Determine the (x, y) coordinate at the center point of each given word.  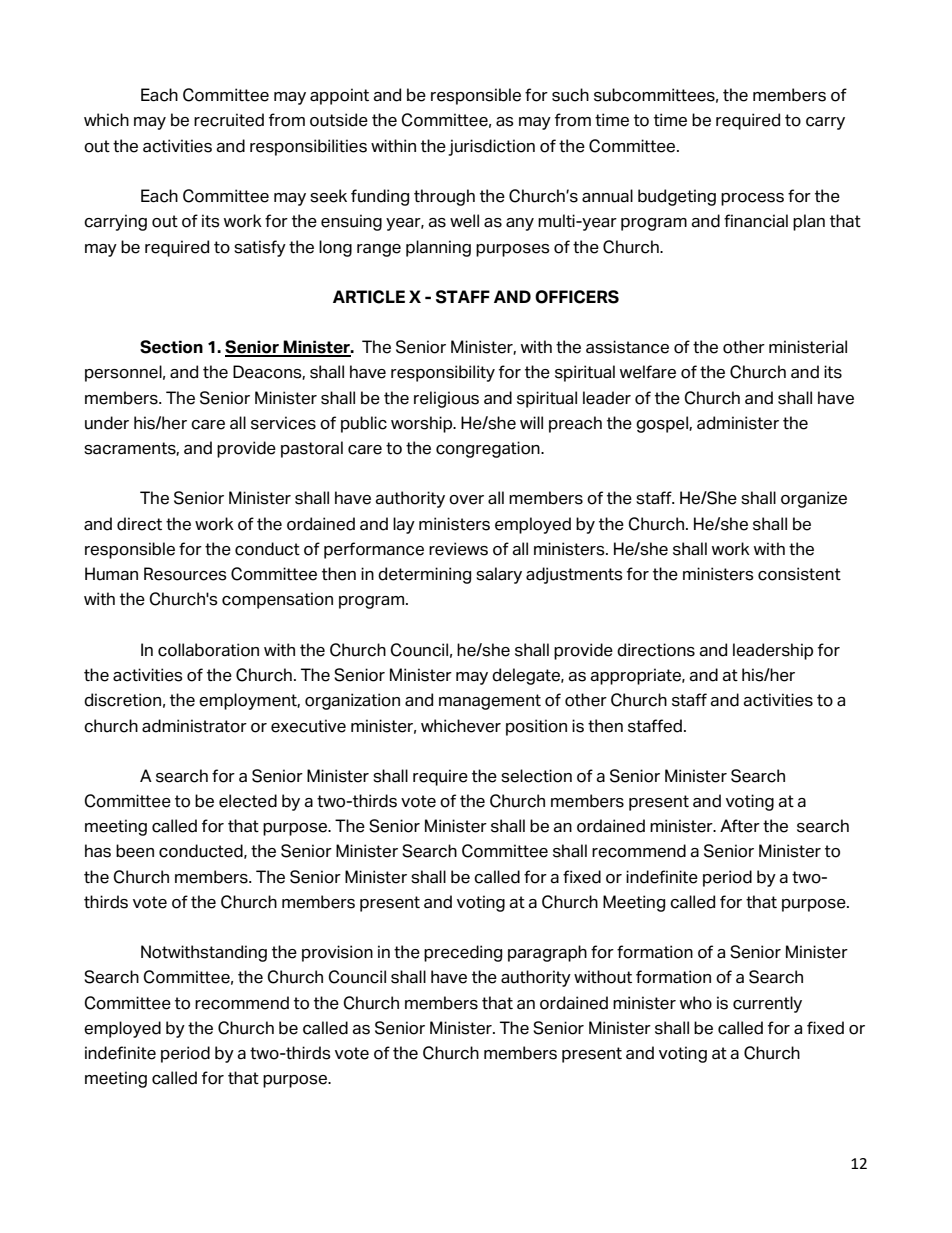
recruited (229, 120)
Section (171, 347)
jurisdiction (491, 147)
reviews (458, 549)
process (752, 199)
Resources (185, 574)
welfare (648, 372)
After (740, 826)
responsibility (443, 373)
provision (337, 953)
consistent (799, 574)
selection (536, 776)
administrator (194, 726)
